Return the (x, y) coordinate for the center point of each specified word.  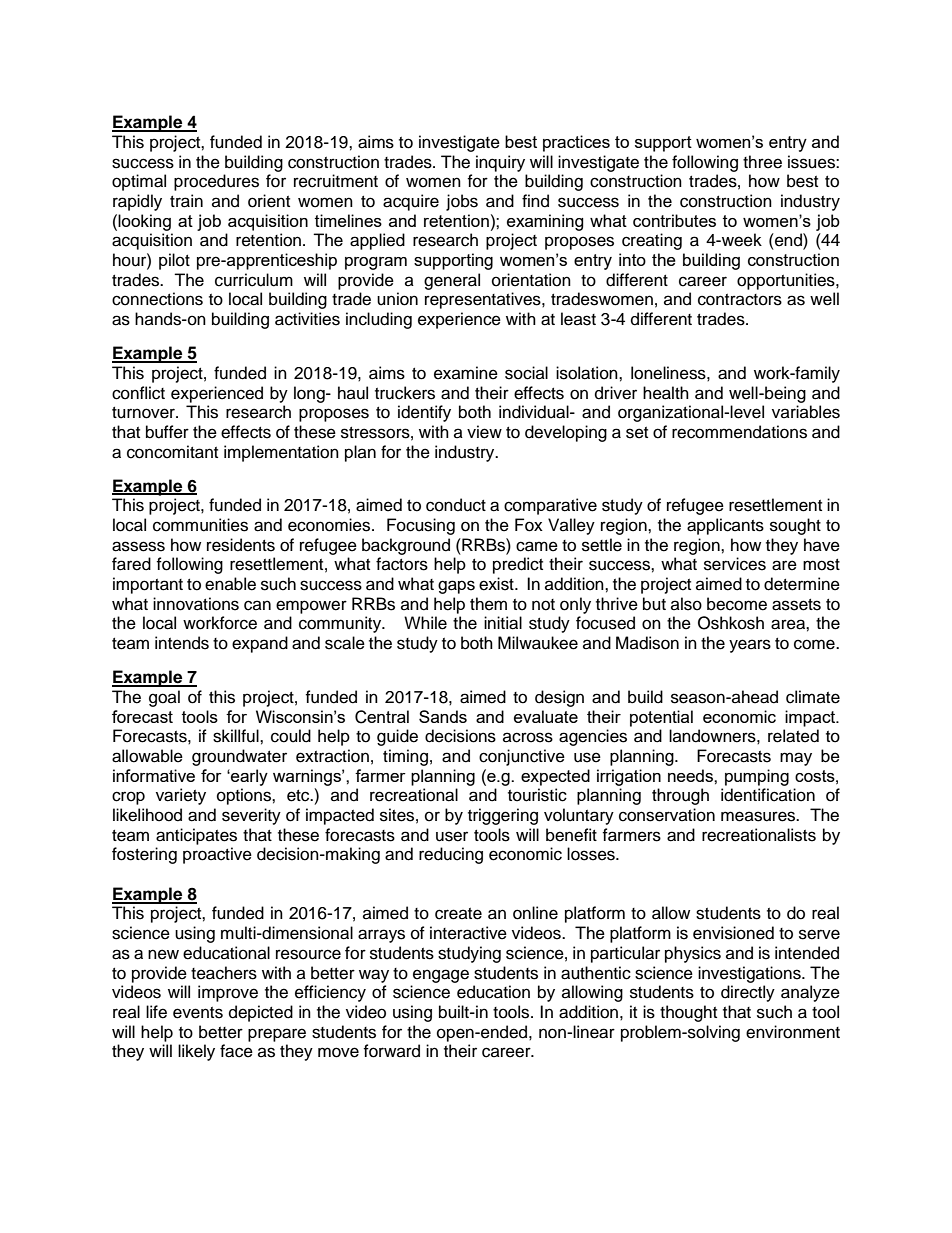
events (198, 1013)
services (735, 564)
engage (441, 976)
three (762, 162)
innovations (196, 604)
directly (748, 993)
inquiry (500, 163)
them (488, 604)
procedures (216, 182)
